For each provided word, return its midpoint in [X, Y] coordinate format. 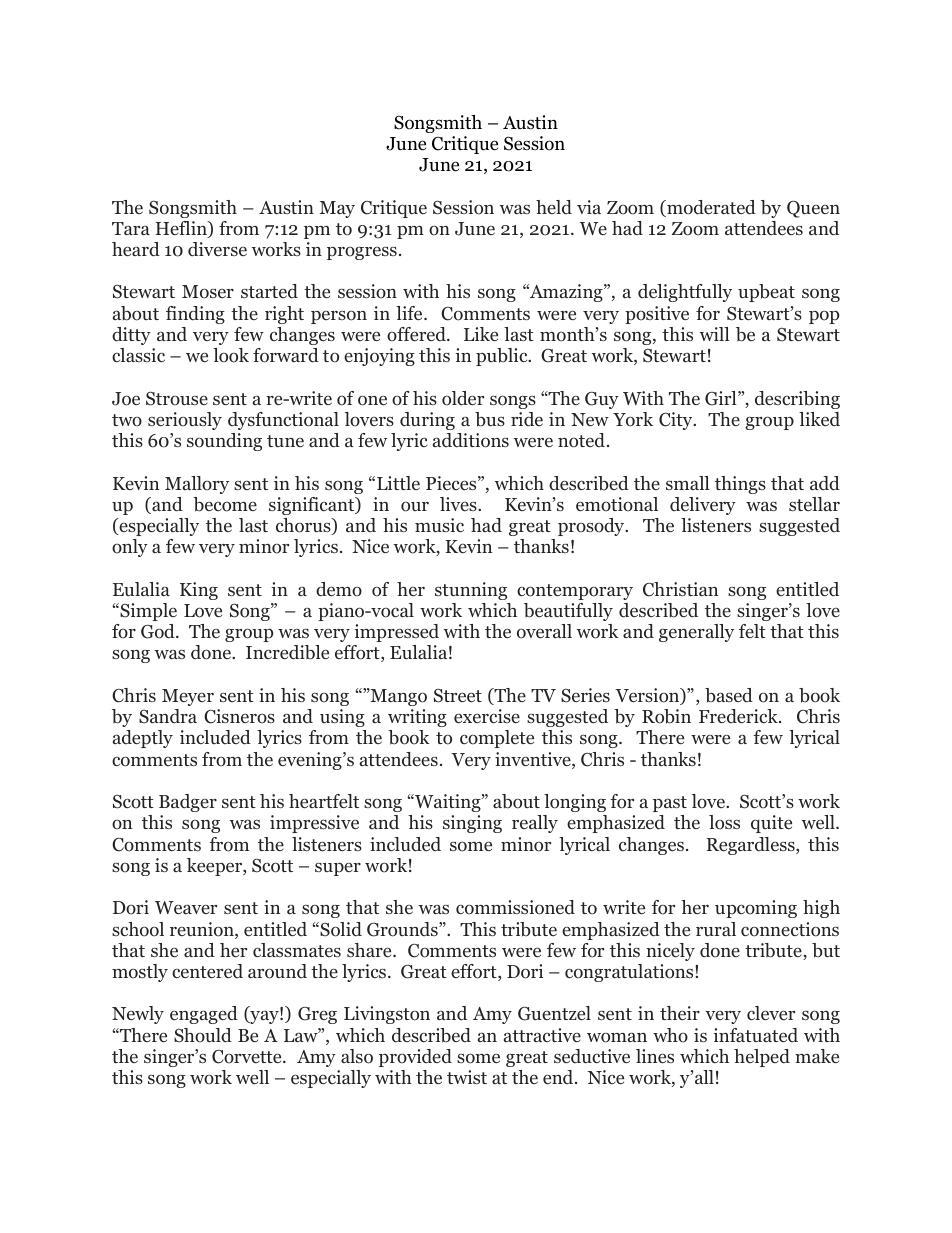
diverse [217, 249]
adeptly [143, 739]
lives [459, 504]
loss [724, 822]
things [740, 485]
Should [203, 1035]
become [225, 504]
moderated [710, 208]
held [554, 207]
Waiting [448, 803]
